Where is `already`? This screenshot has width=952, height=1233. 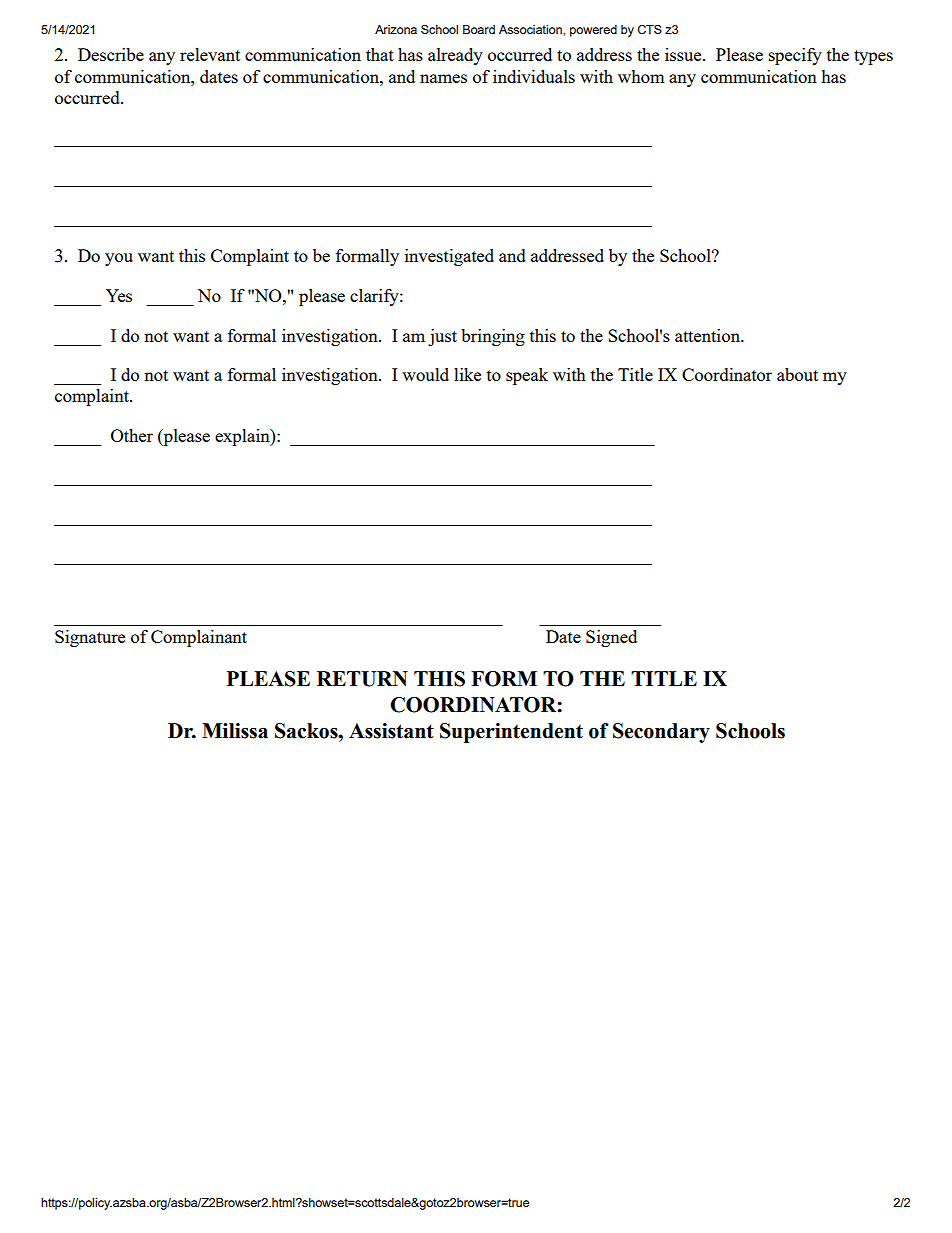 already is located at coordinates (455, 56).
